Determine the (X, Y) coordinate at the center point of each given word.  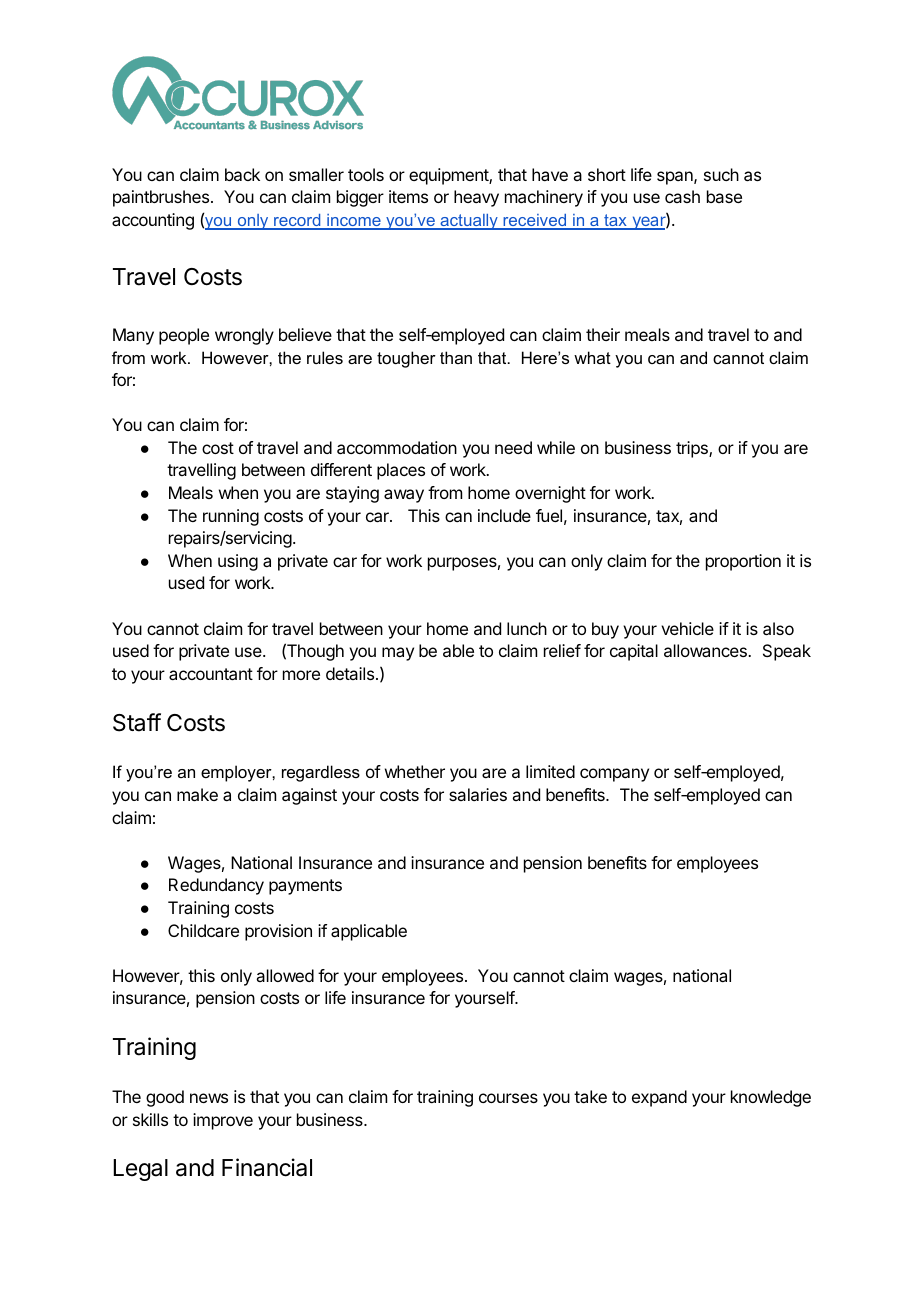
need (513, 447)
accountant (211, 674)
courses (508, 1098)
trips (693, 449)
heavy (476, 198)
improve (223, 1121)
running (231, 517)
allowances (706, 650)
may (398, 654)
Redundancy (216, 886)
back (242, 174)
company (614, 775)
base (724, 196)
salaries (478, 794)
